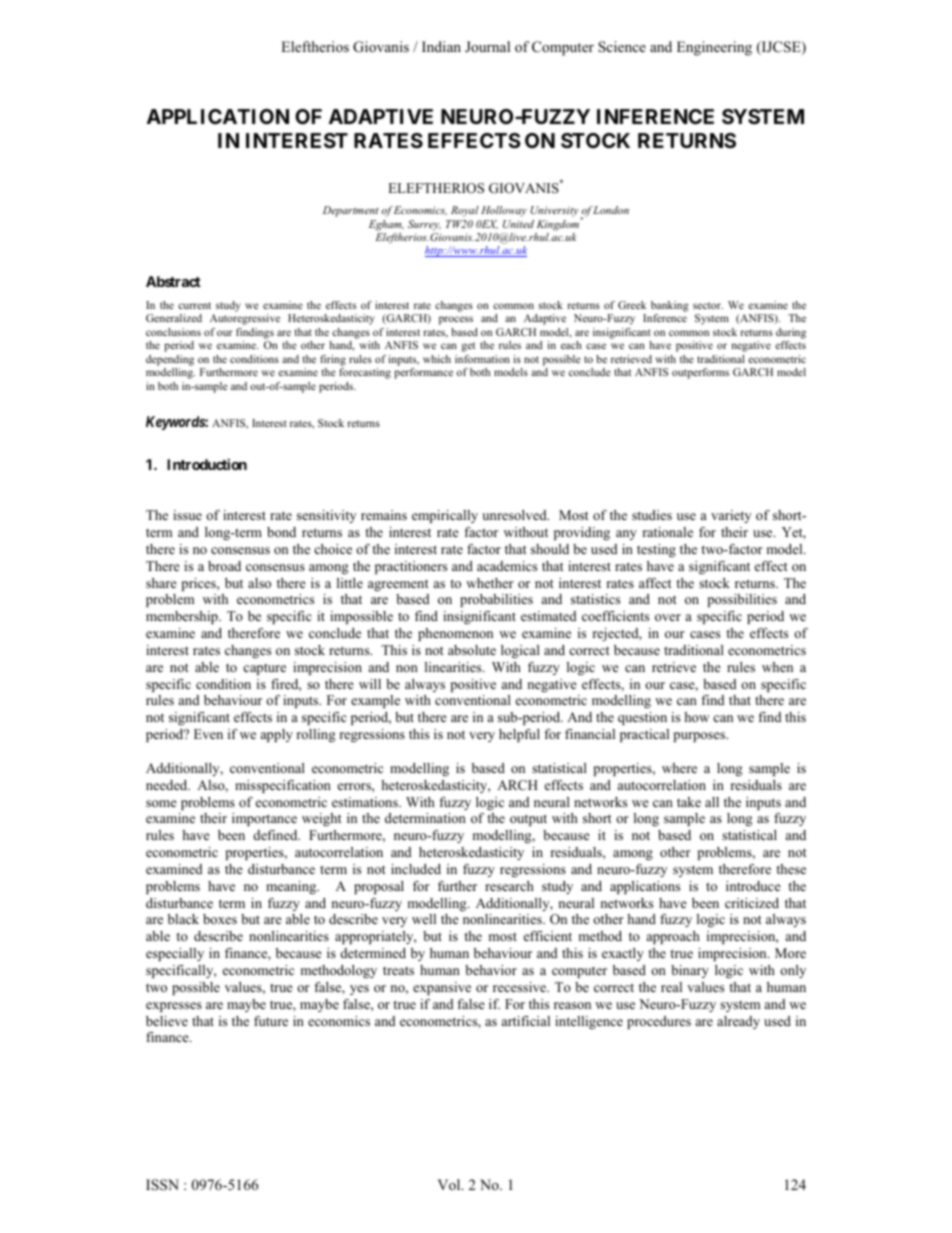 This image has width=952, height=1233. I want to click on membership, so click(183, 617).
